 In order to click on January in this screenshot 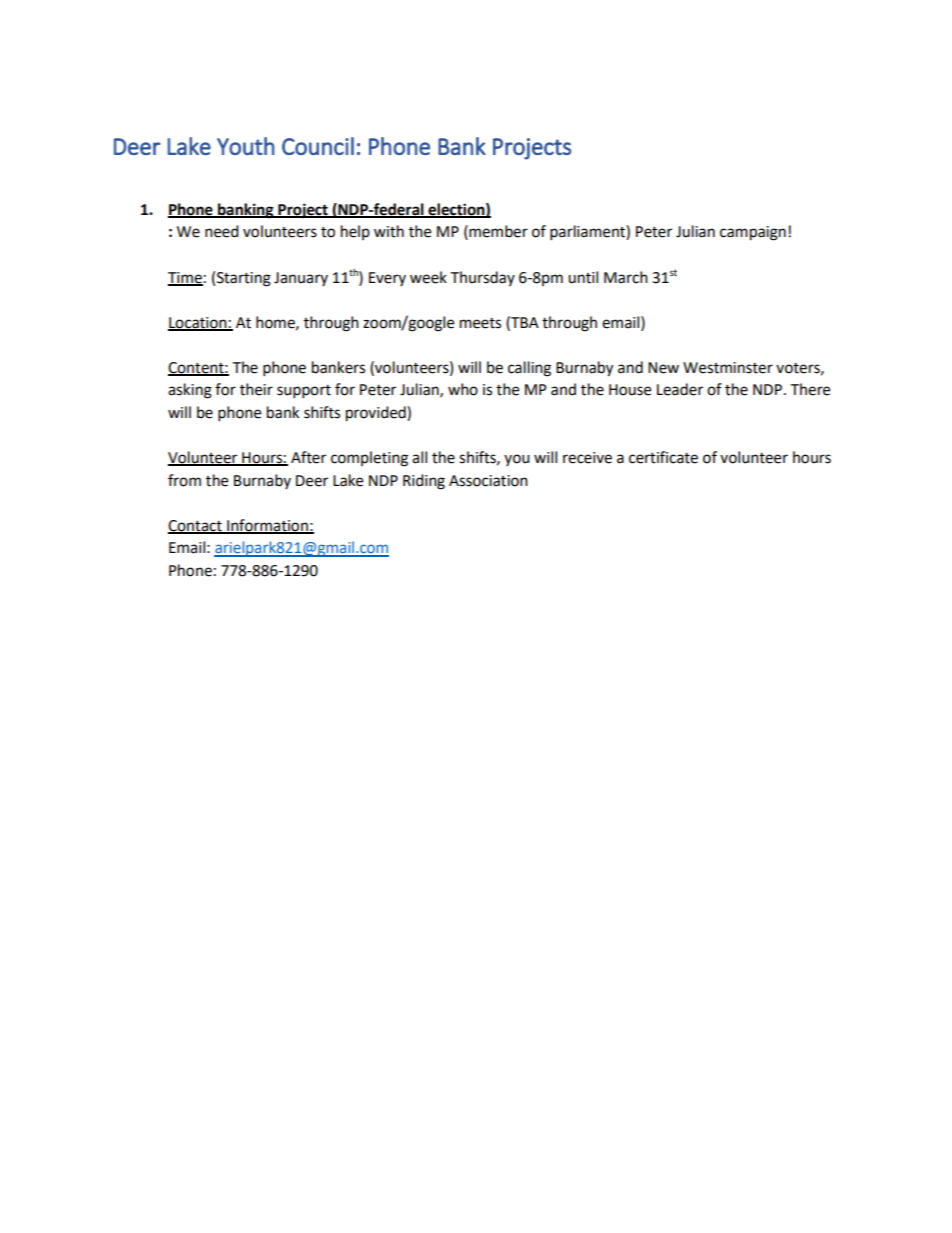, I will do `click(301, 279)`.
